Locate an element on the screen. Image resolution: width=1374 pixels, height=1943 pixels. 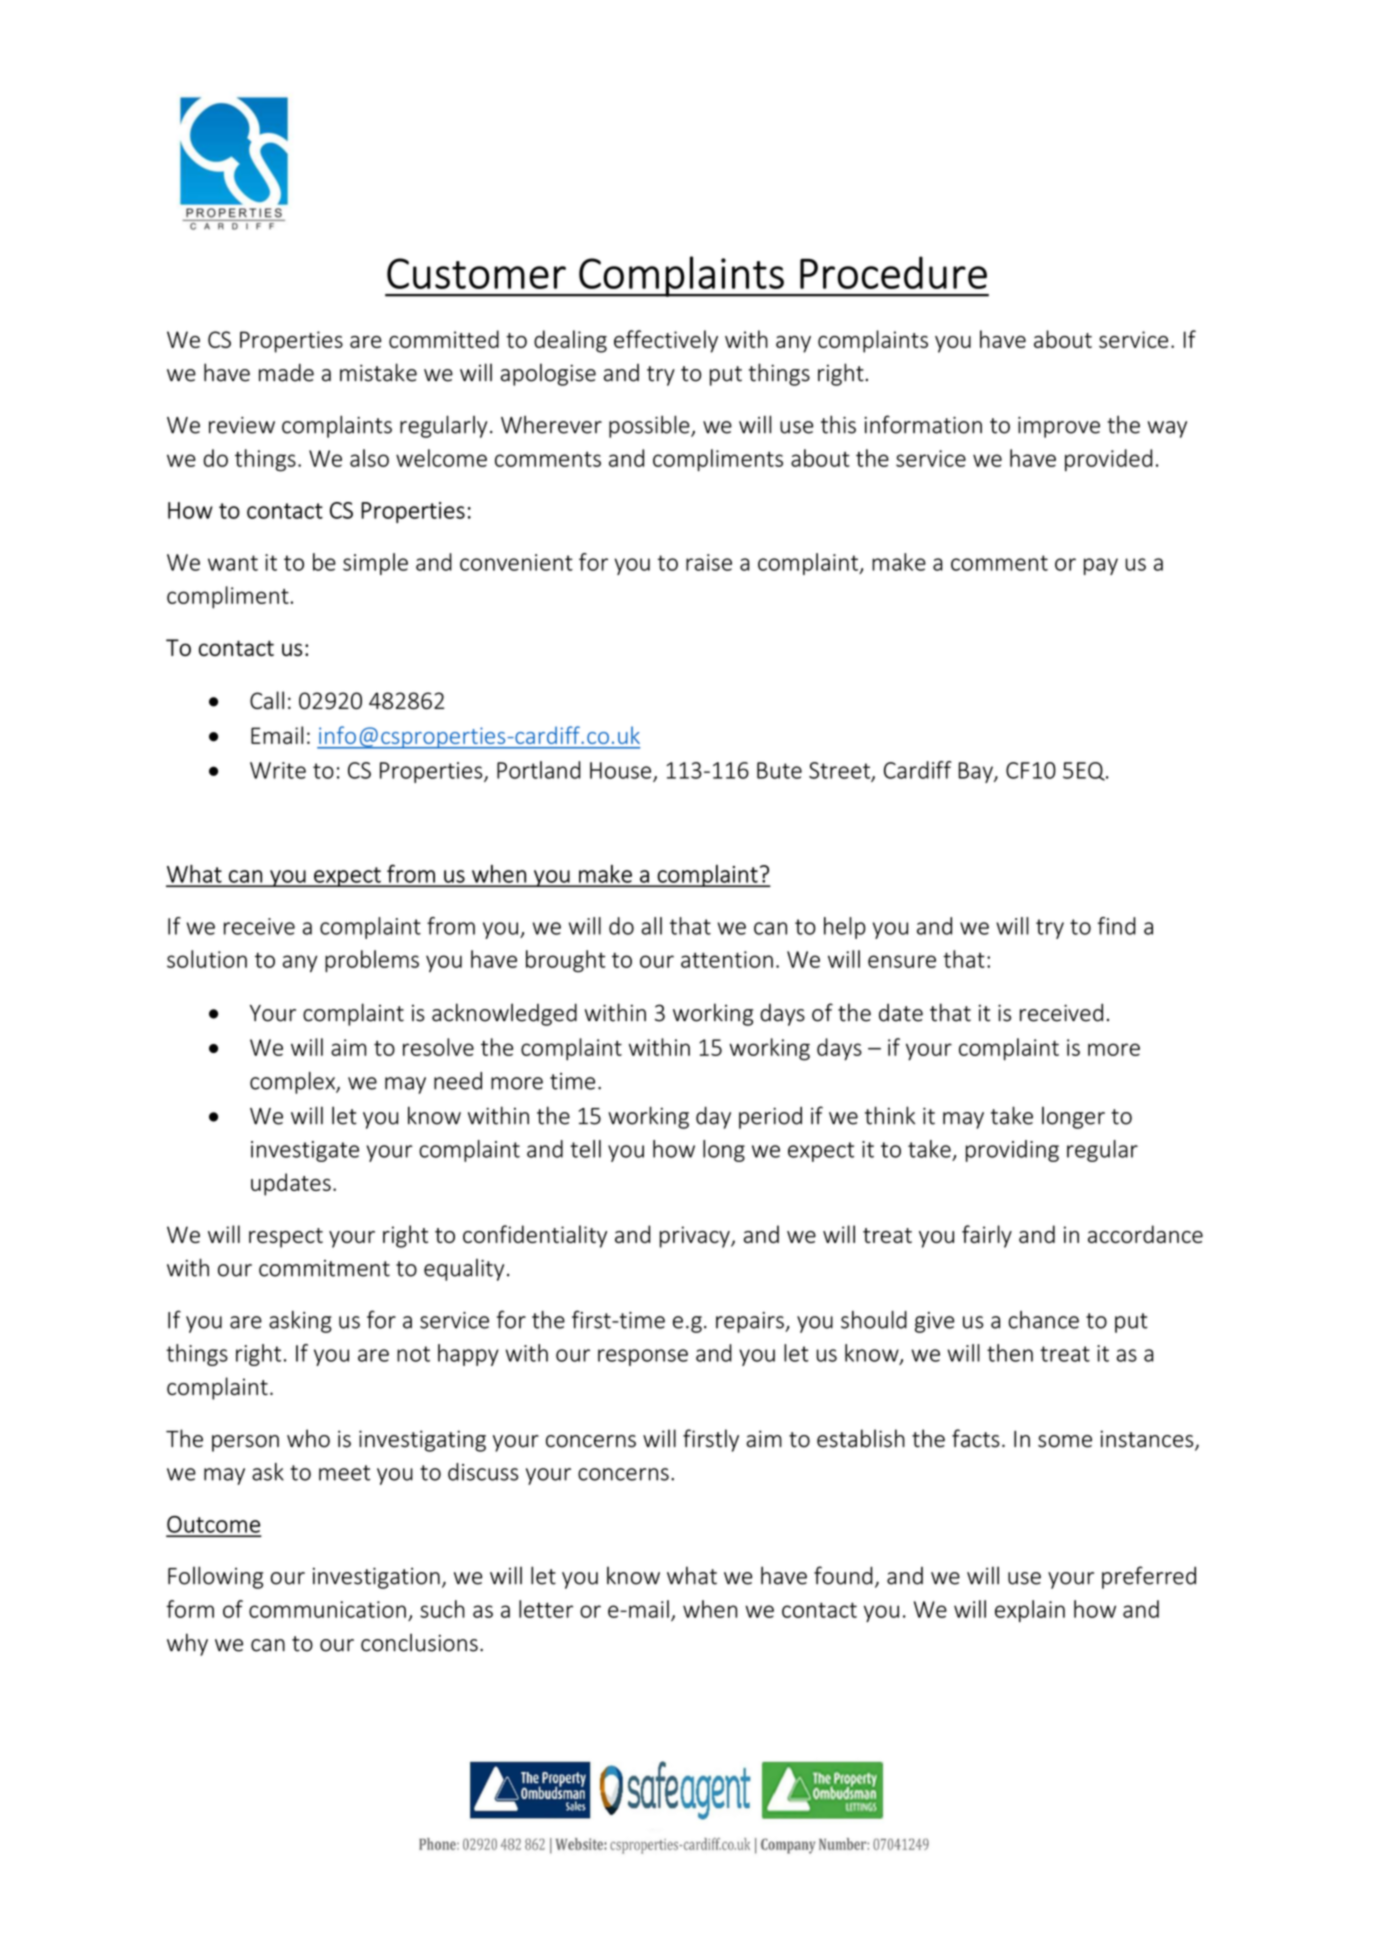
made is located at coordinates (286, 372).
